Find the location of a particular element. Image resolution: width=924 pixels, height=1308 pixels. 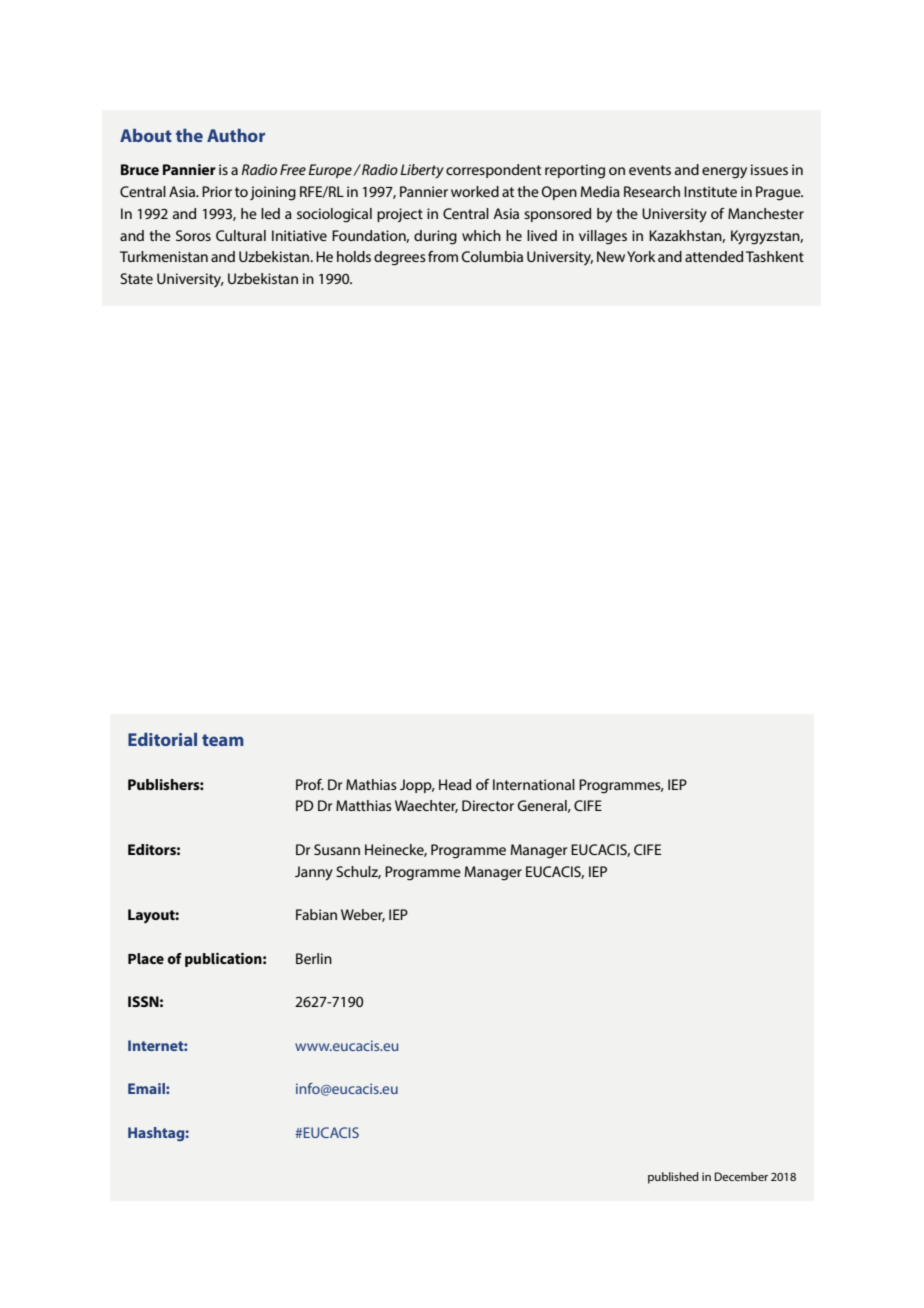

Prior is located at coordinates (217, 191).
